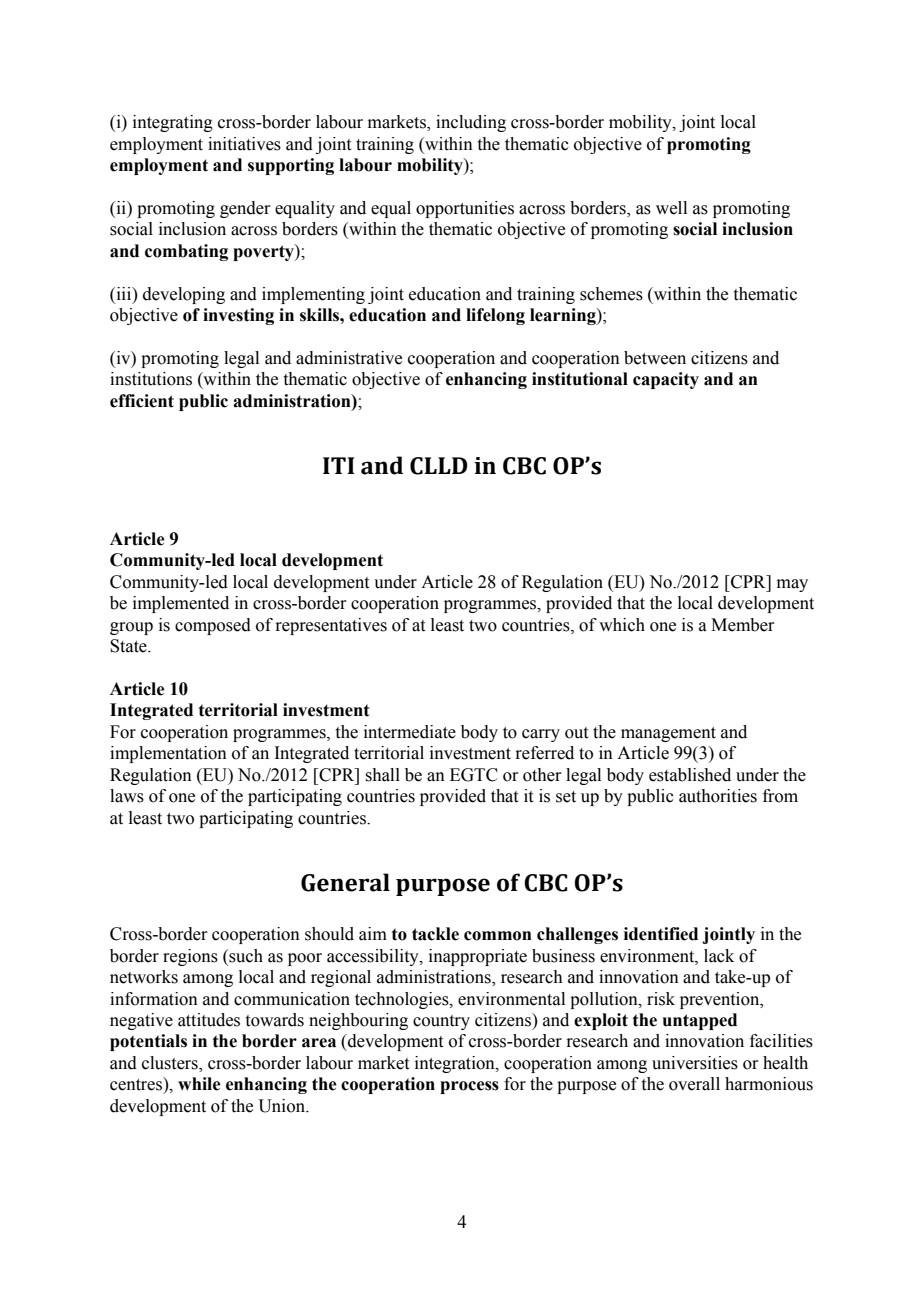  Describe the element at coordinates (471, 123) in the screenshot. I see `including` at that location.
